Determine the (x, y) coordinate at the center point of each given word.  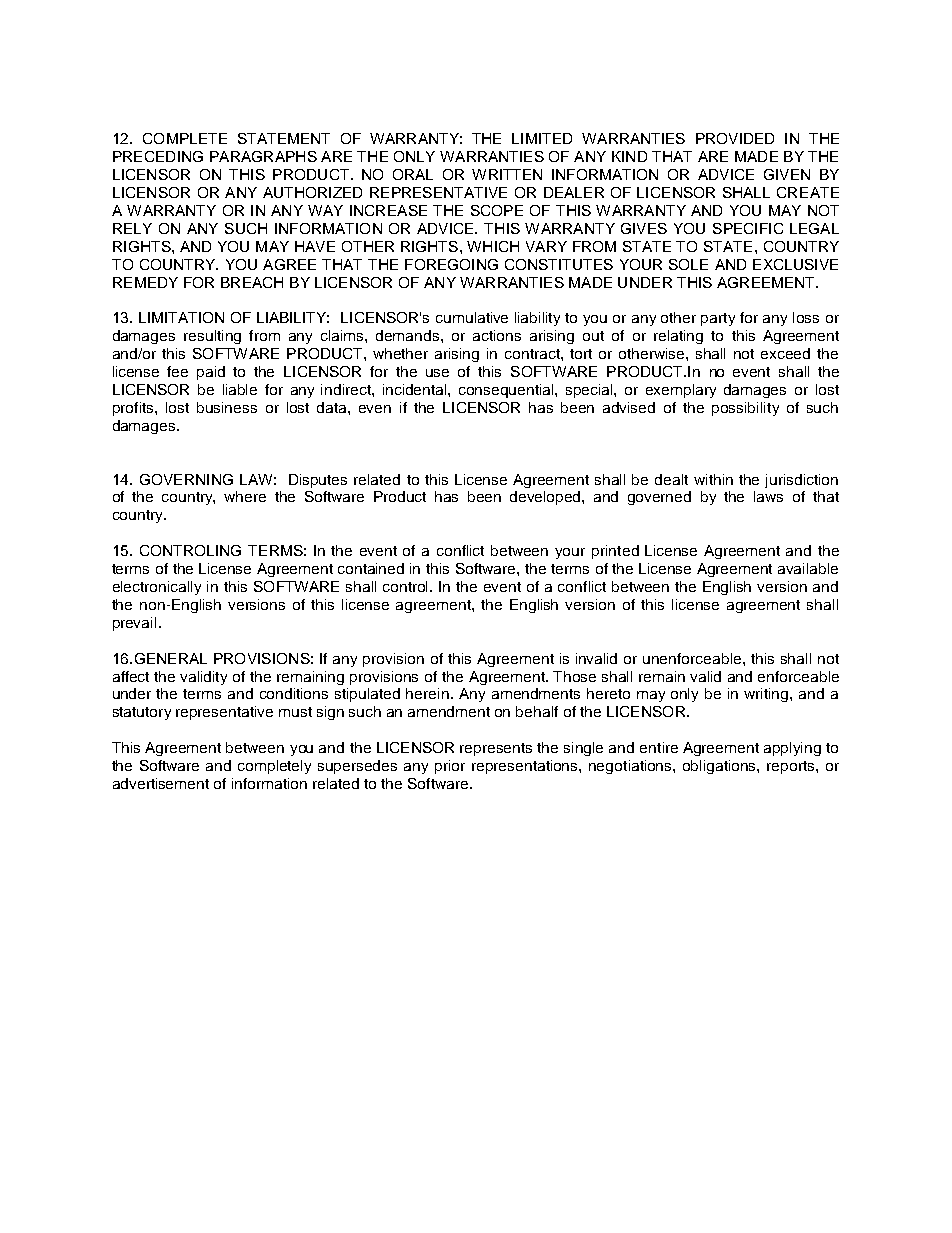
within (713, 479)
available (808, 568)
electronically (157, 588)
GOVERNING (186, 479)
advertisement (161, 783)
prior (450, 767)
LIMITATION (181, 317)
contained (371, 568)
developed (546, 498)
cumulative (472, 317)
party (718, 319)
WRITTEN (507, 174)
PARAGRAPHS (263, 156)
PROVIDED (735, 138)
